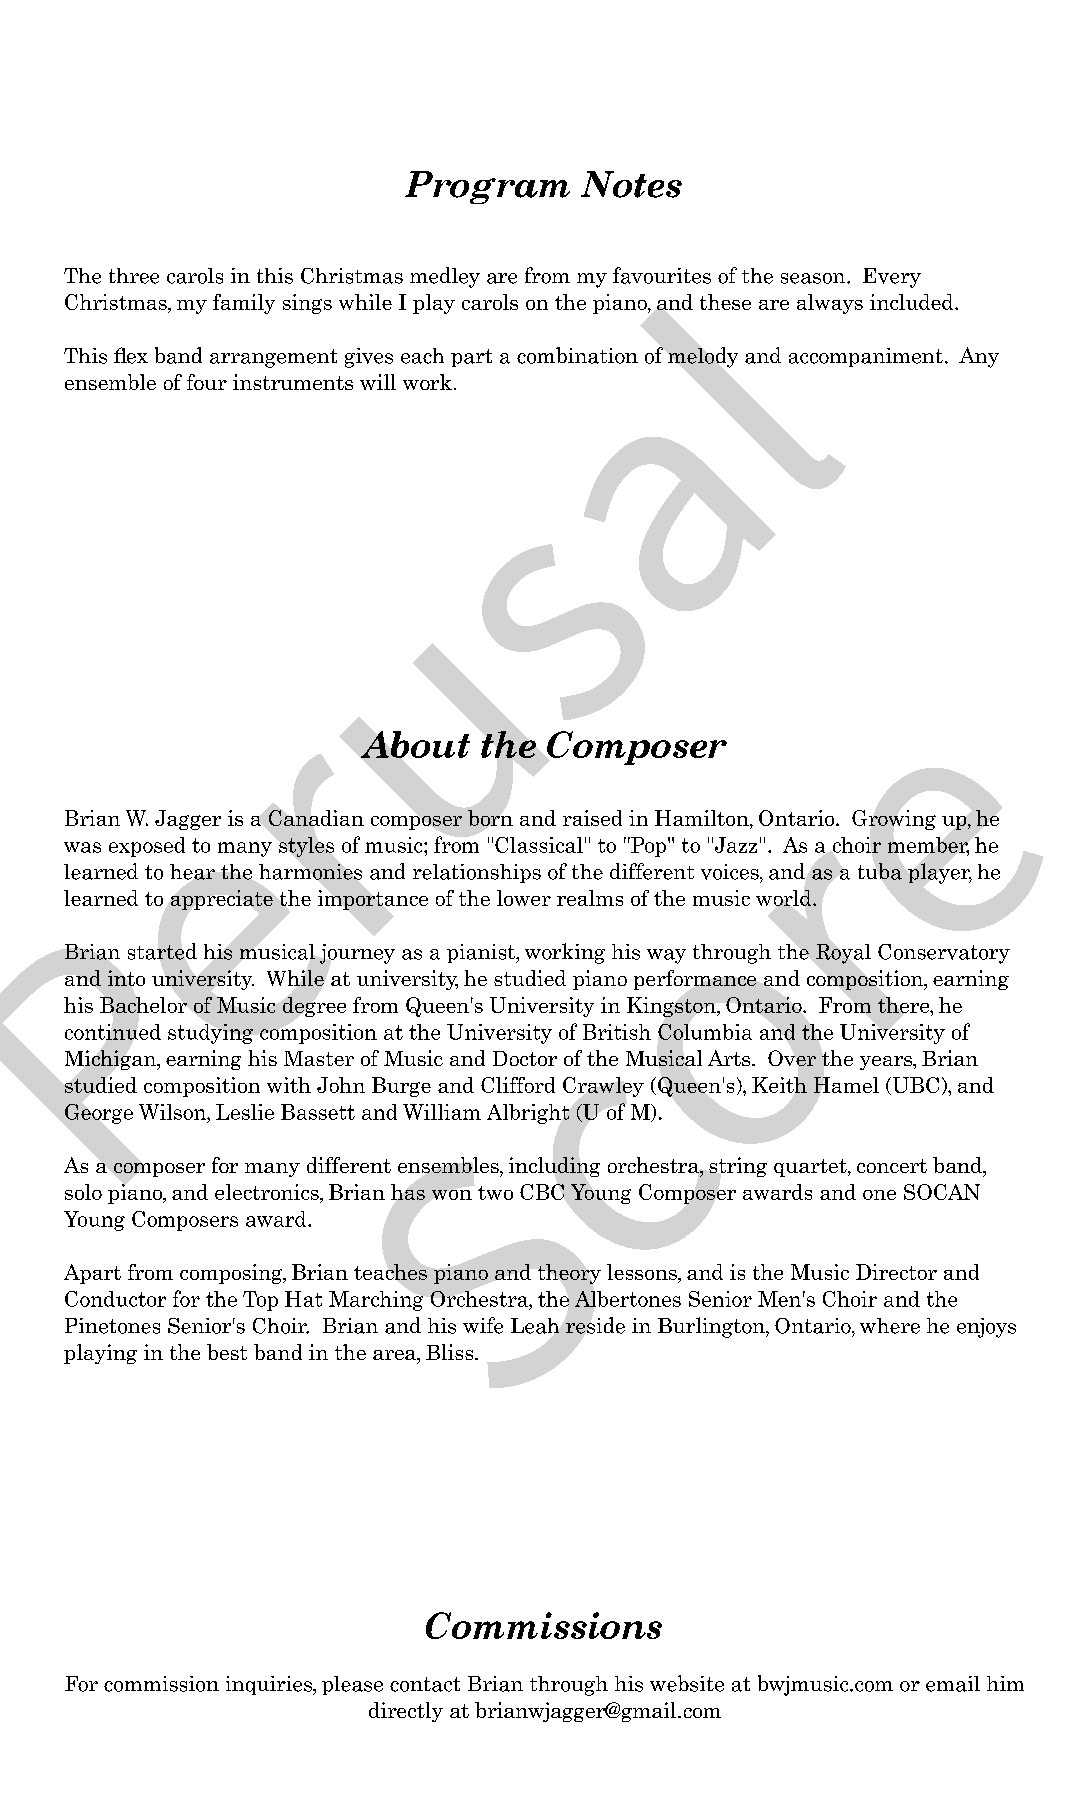 Image resolution: width=1090 pixels, height=1795 pixels. I want to click on email, so click(953, 1684).
